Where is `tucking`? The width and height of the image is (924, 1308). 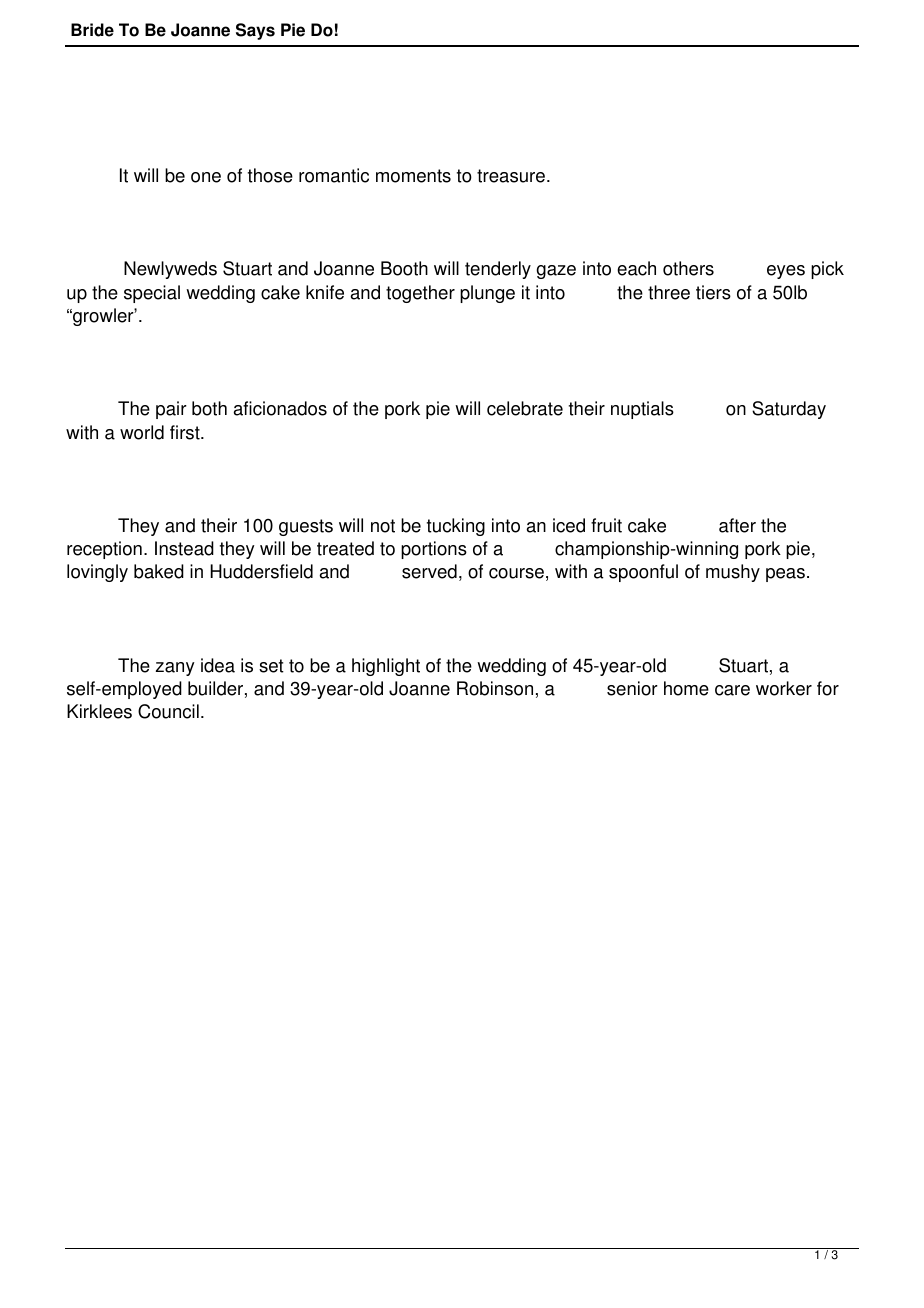 tucking is located at coordinates (456, 527).
